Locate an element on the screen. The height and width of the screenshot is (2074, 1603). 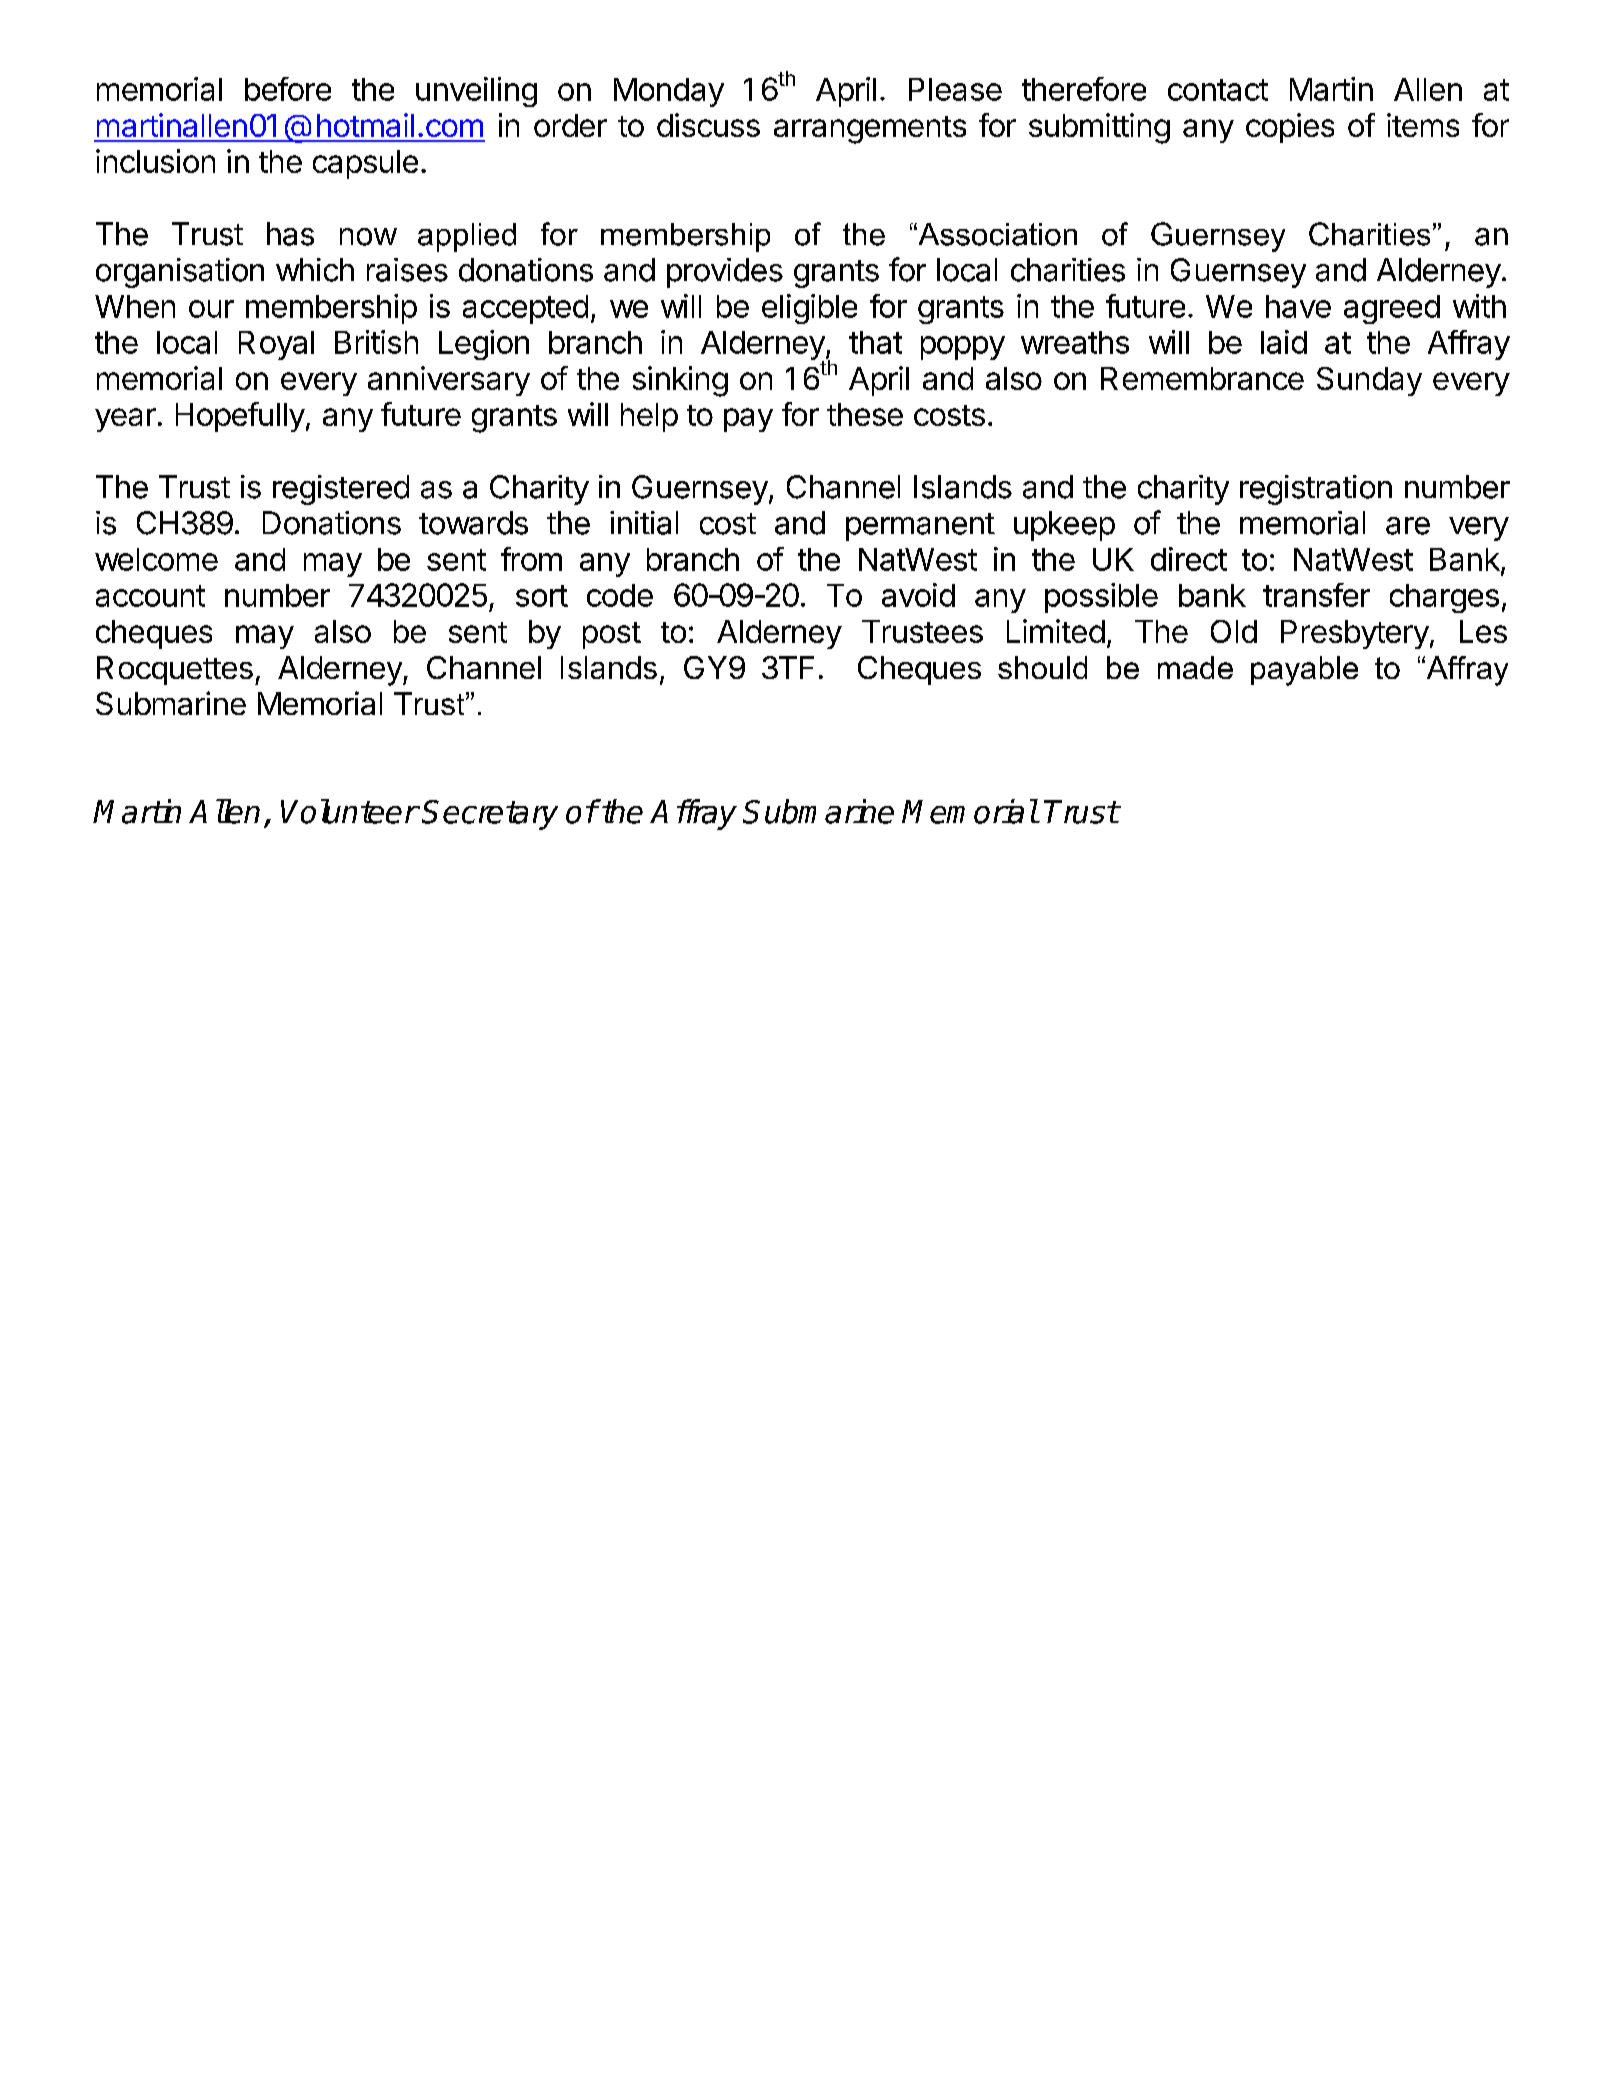
Hopefully is located at coordinates (240, 417).
